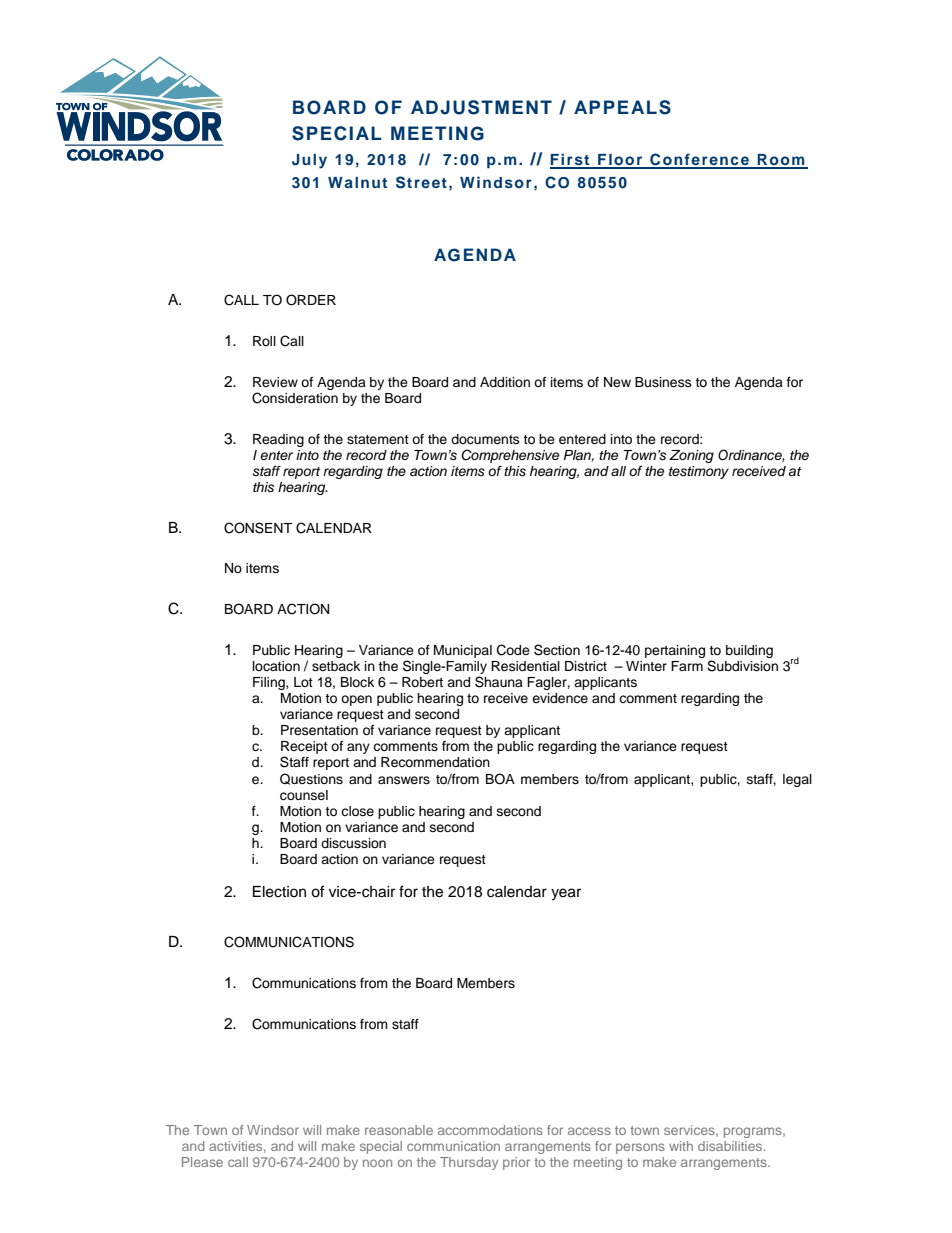 The height and width of the screenshot is (1233, 952). I want to click on disabilities, so click(731, 1146).
